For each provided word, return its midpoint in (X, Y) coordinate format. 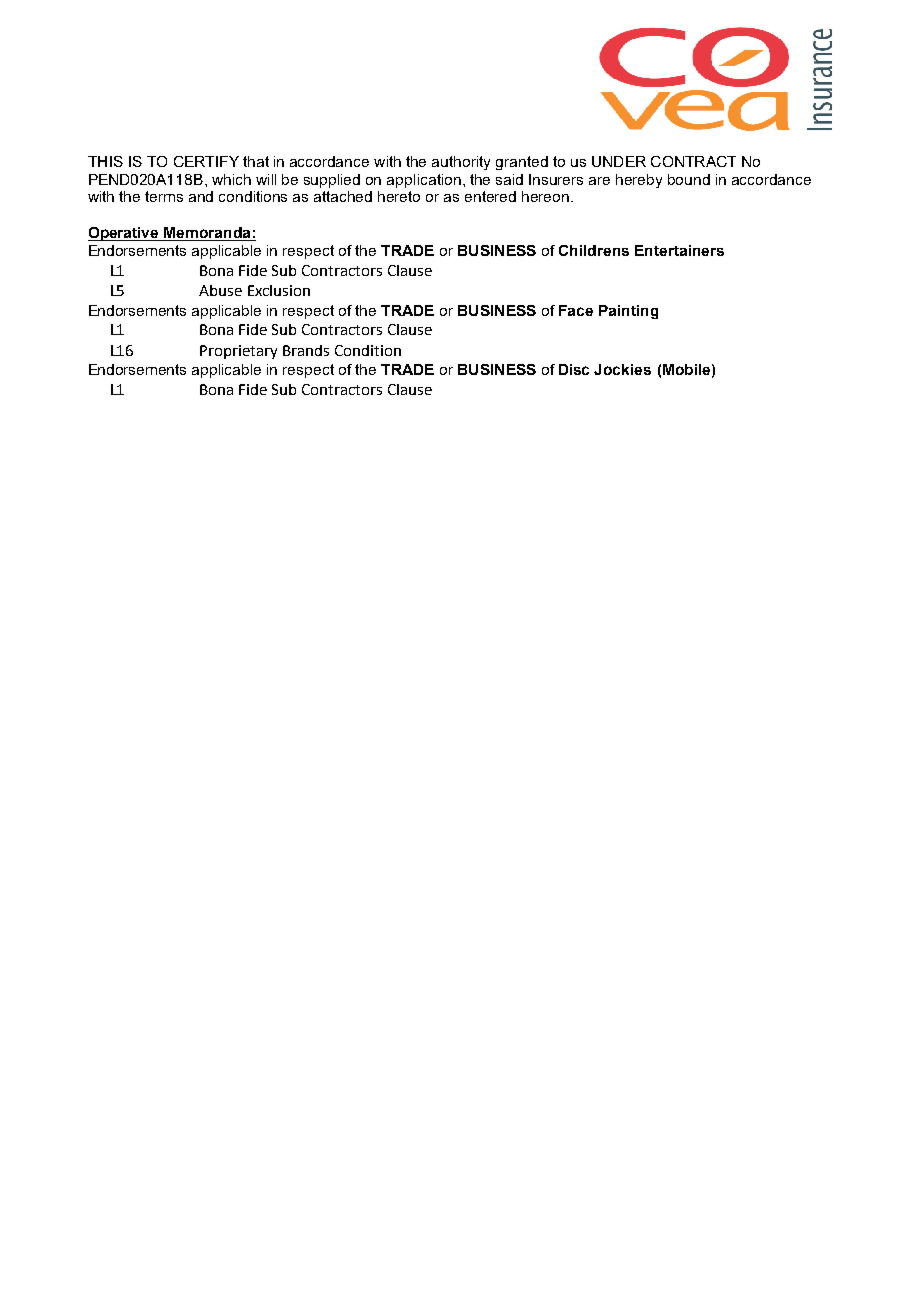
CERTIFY (206, 161)
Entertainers (679, 250)
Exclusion (279, 290)
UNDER (619, 161)
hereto (399, 196)
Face (576, 310)
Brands (306, 350)
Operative (125, 234)
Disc (574, 369)
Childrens (594, 250)
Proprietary (238, 352)
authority (461, 163)
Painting (628, 312)
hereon (547, 196)
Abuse (220, 290)
